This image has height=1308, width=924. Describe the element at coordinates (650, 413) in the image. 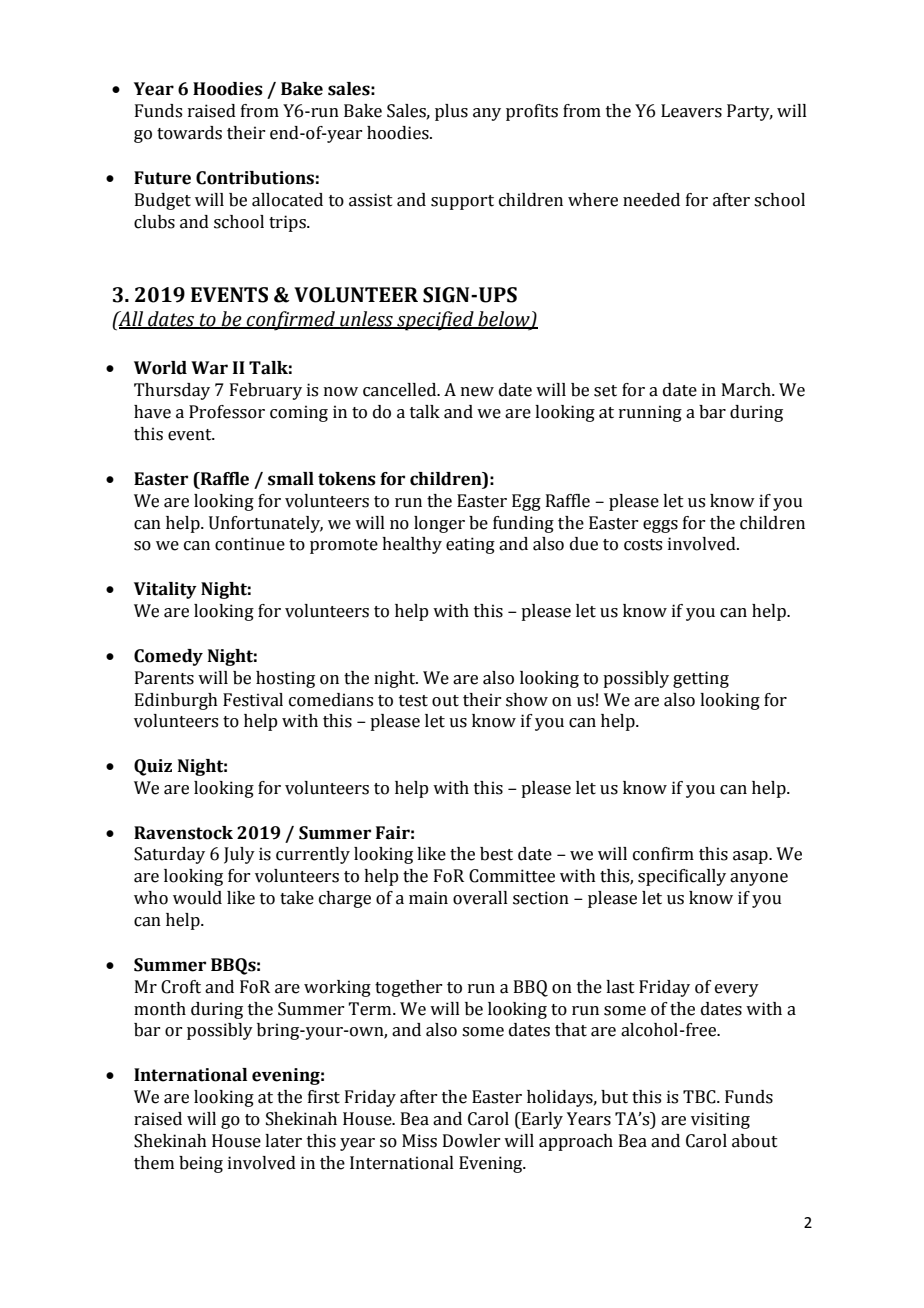

I see `running` at that location.
